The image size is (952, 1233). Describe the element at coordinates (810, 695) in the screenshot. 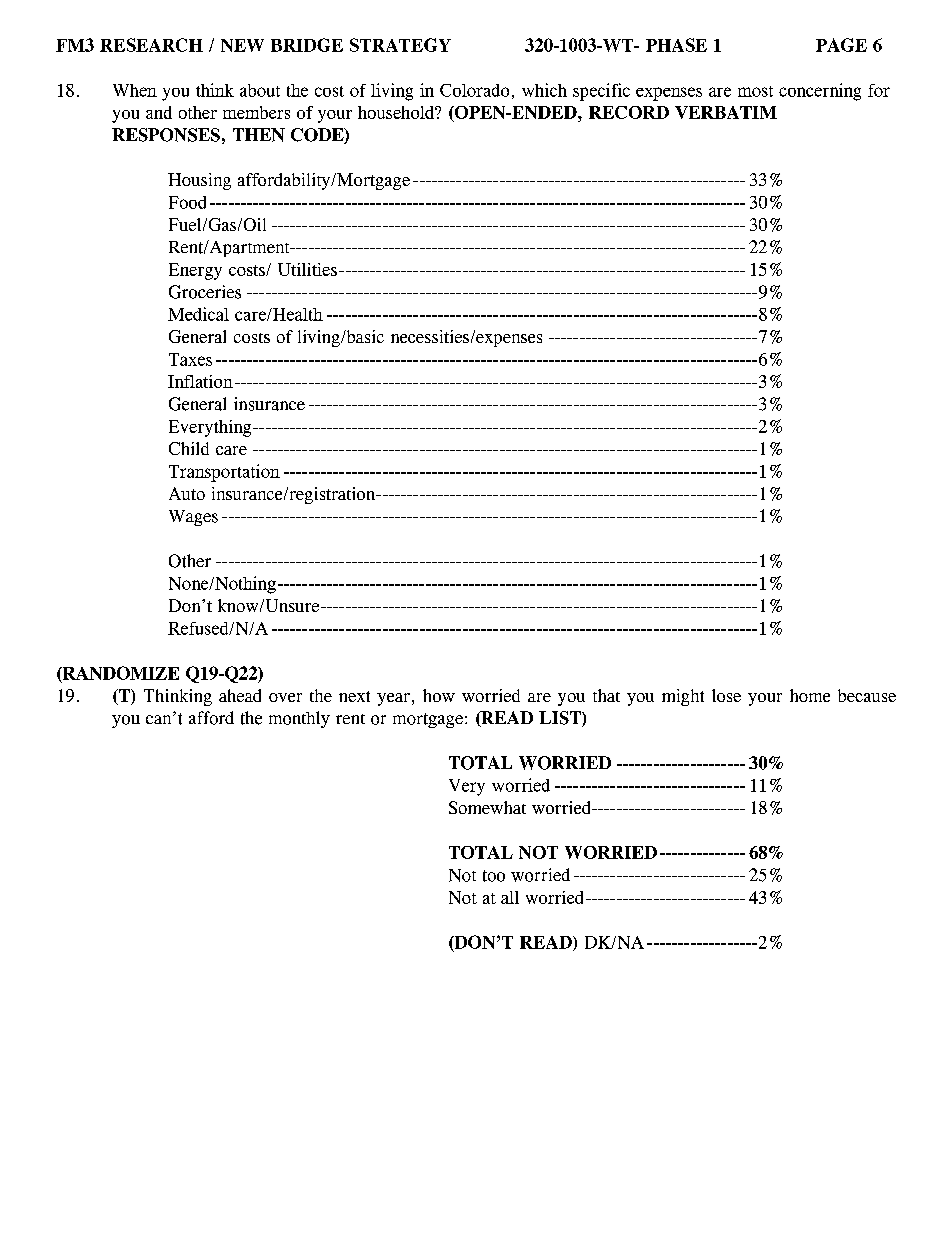

I see `home` at that location.
